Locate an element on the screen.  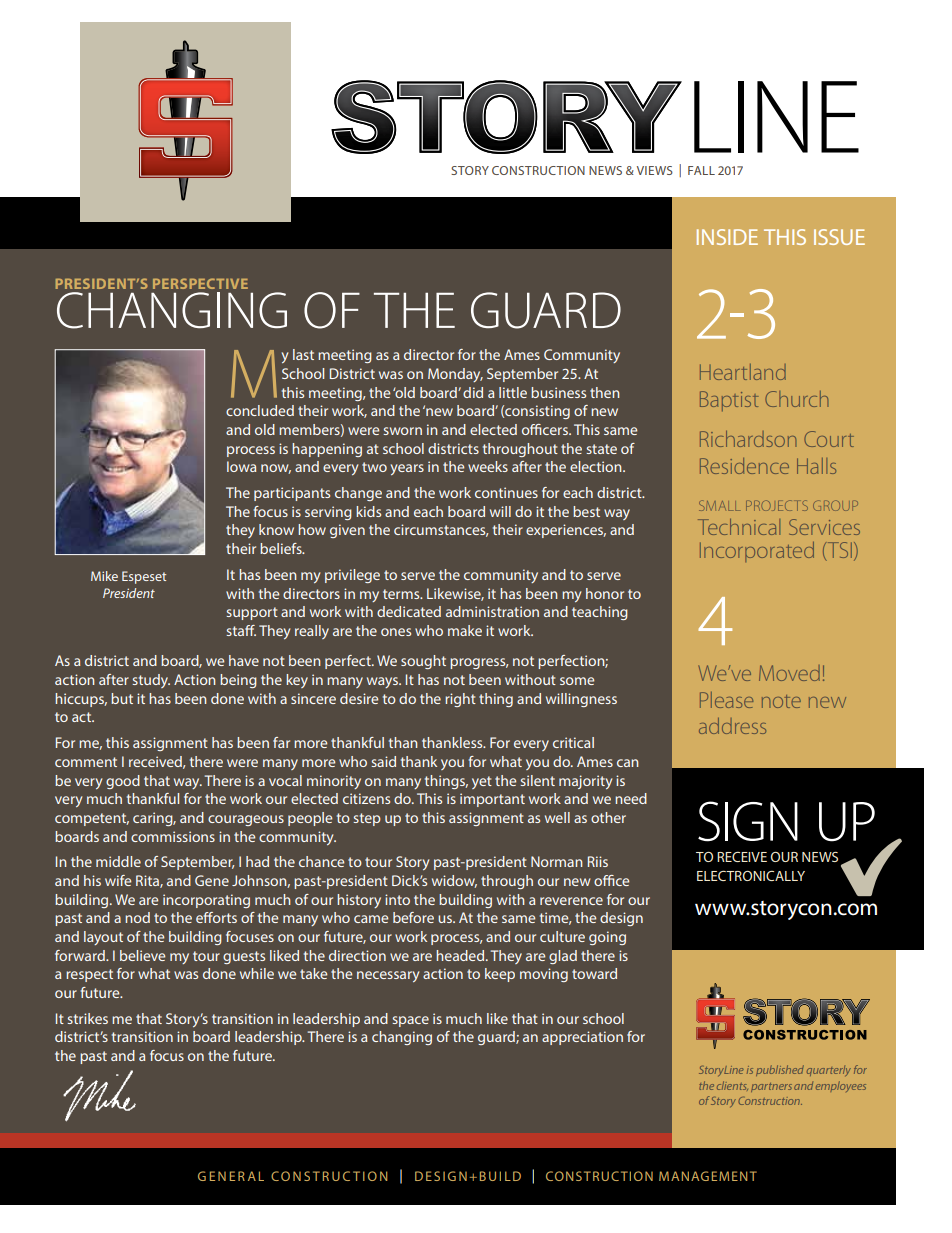
PERSPECTIVE is located at coordinates (200, 283).
